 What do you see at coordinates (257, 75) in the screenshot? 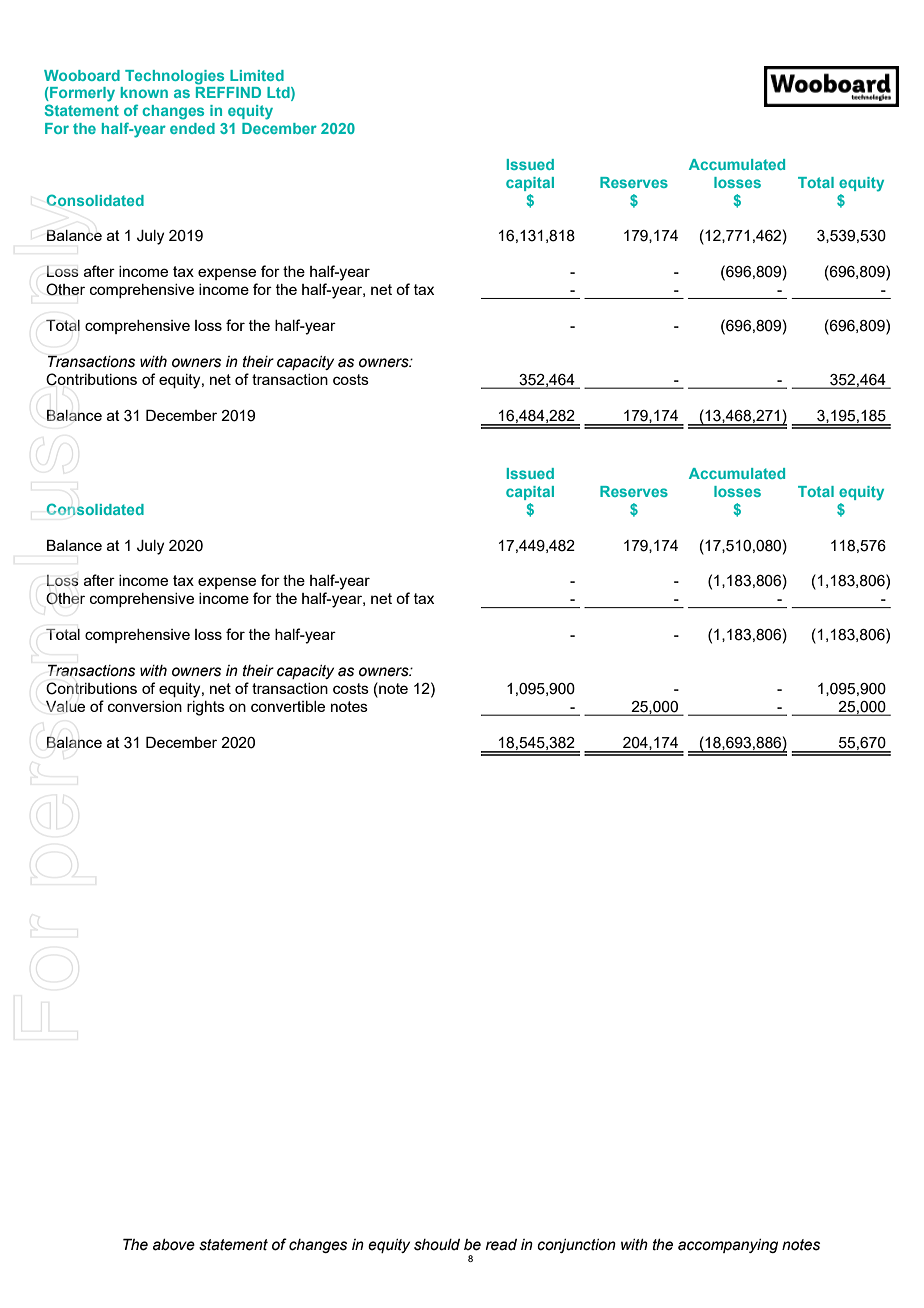
I see `Limited` at bounding box center [257, 75].
